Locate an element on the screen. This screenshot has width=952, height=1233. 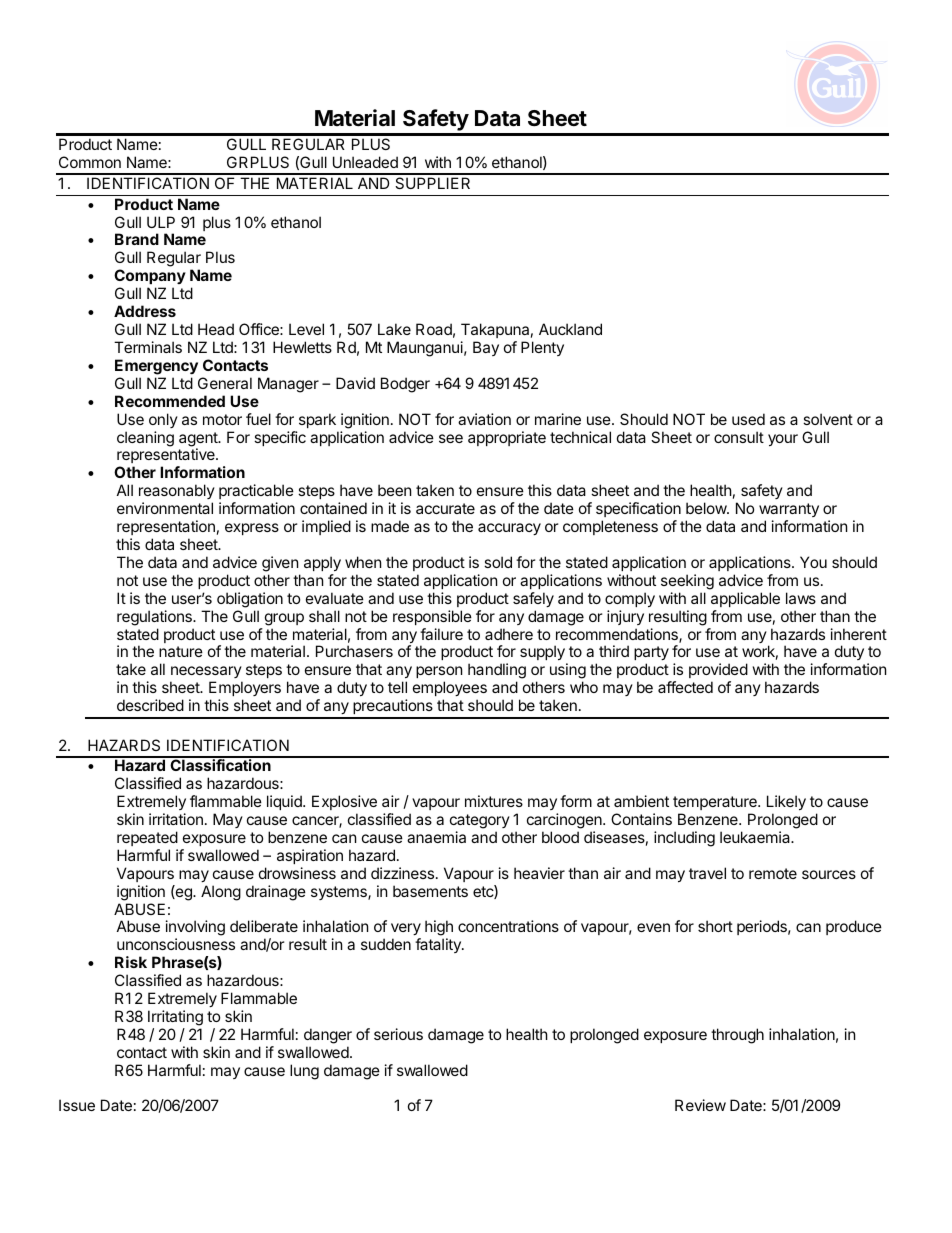
Irritating is located at coordinates (175, 1018).
